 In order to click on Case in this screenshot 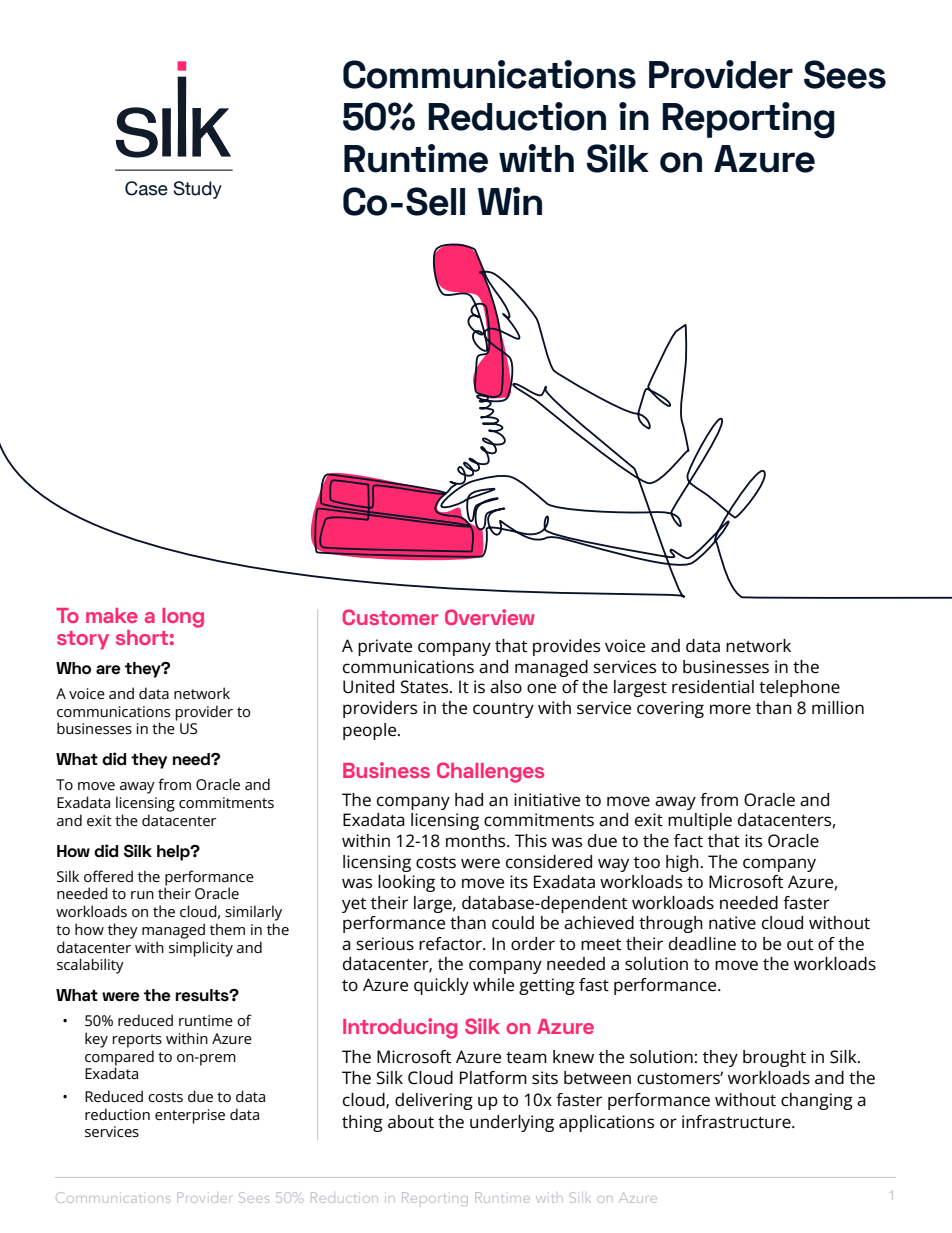, I will do `click(146, 188)`.
